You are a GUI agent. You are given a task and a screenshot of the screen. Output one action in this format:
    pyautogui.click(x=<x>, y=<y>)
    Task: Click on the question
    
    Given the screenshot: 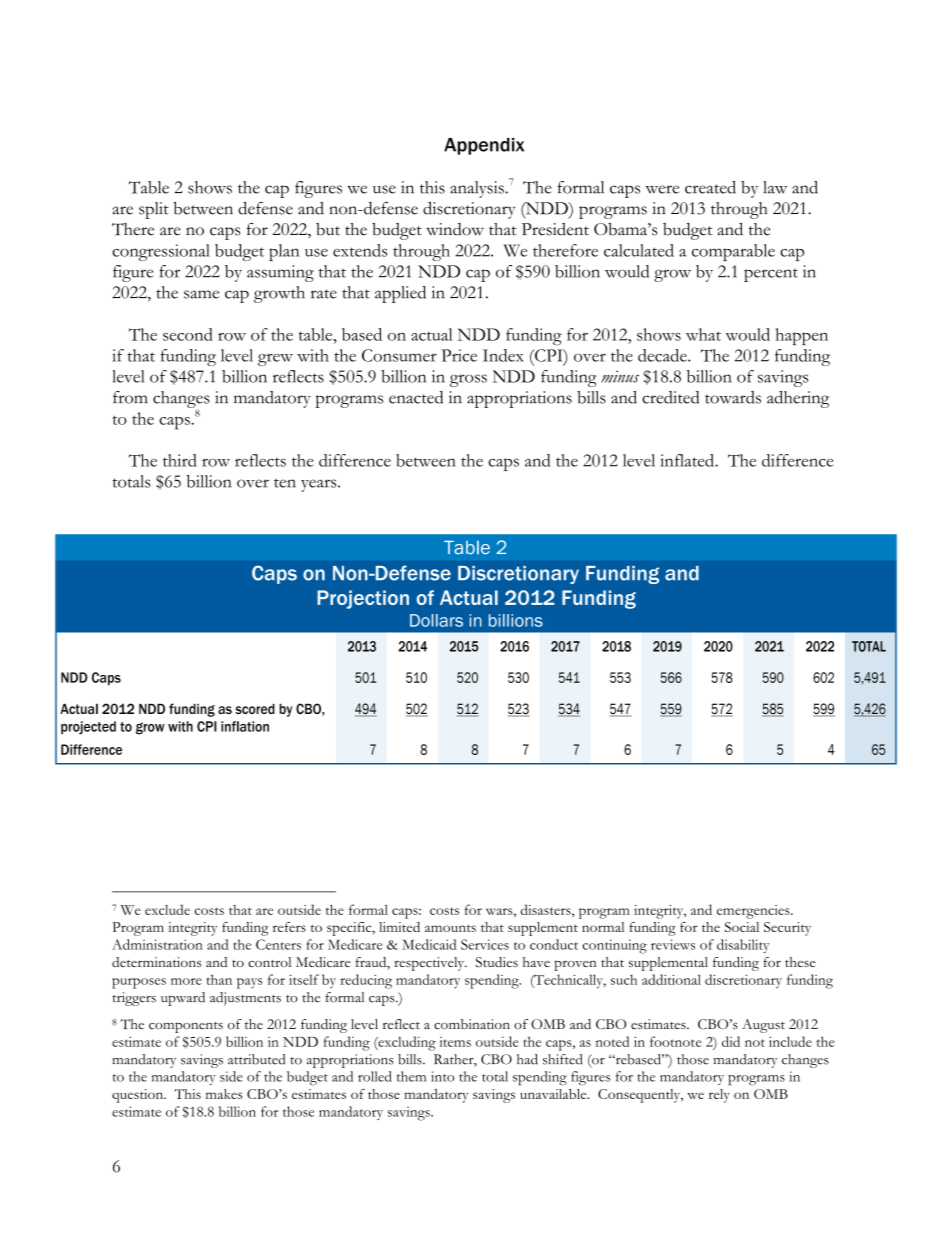 What is the action you would take?
    pyautogui.click(x=139, y=1096)
